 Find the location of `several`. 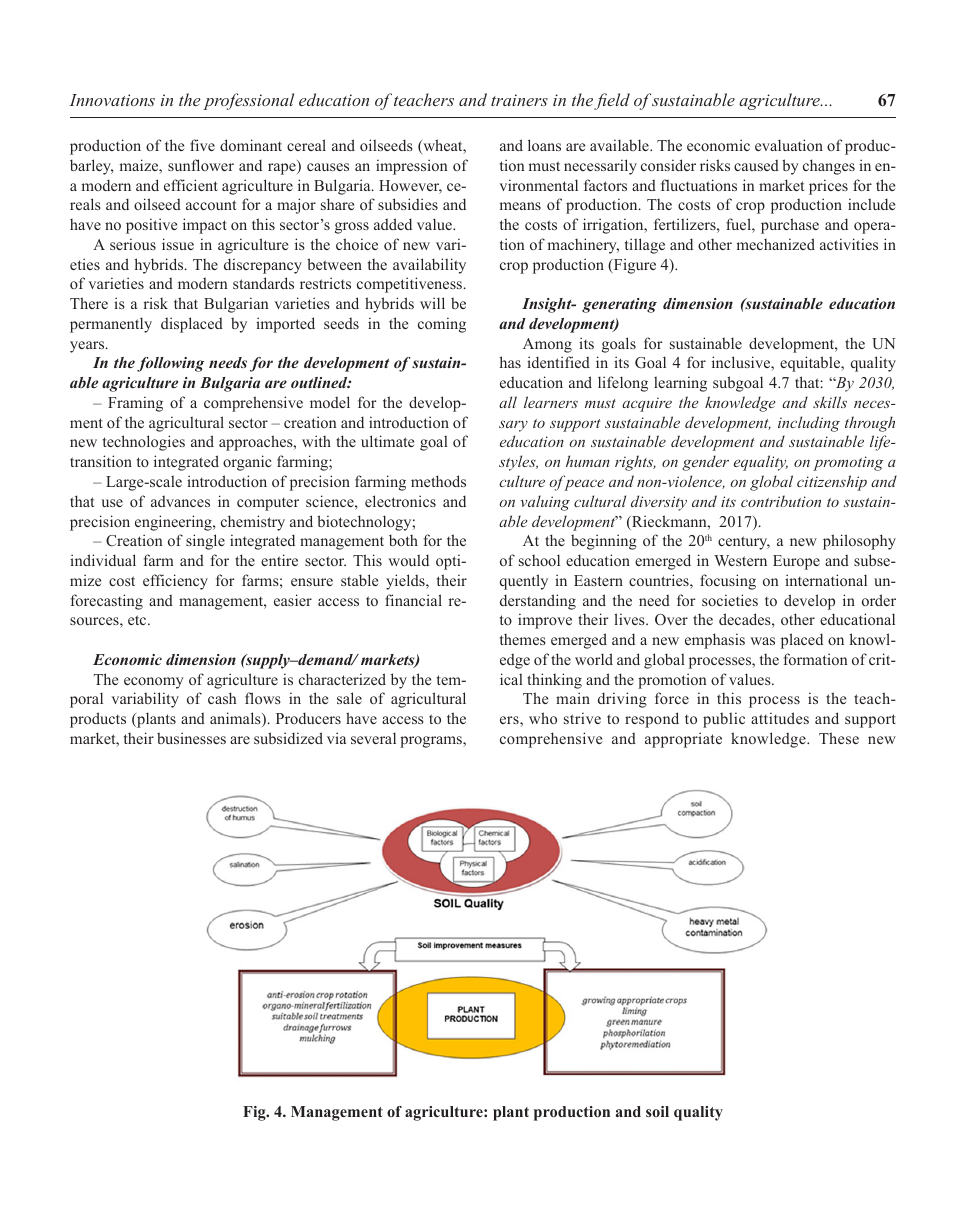

several is located at coordinates (373, 738).
